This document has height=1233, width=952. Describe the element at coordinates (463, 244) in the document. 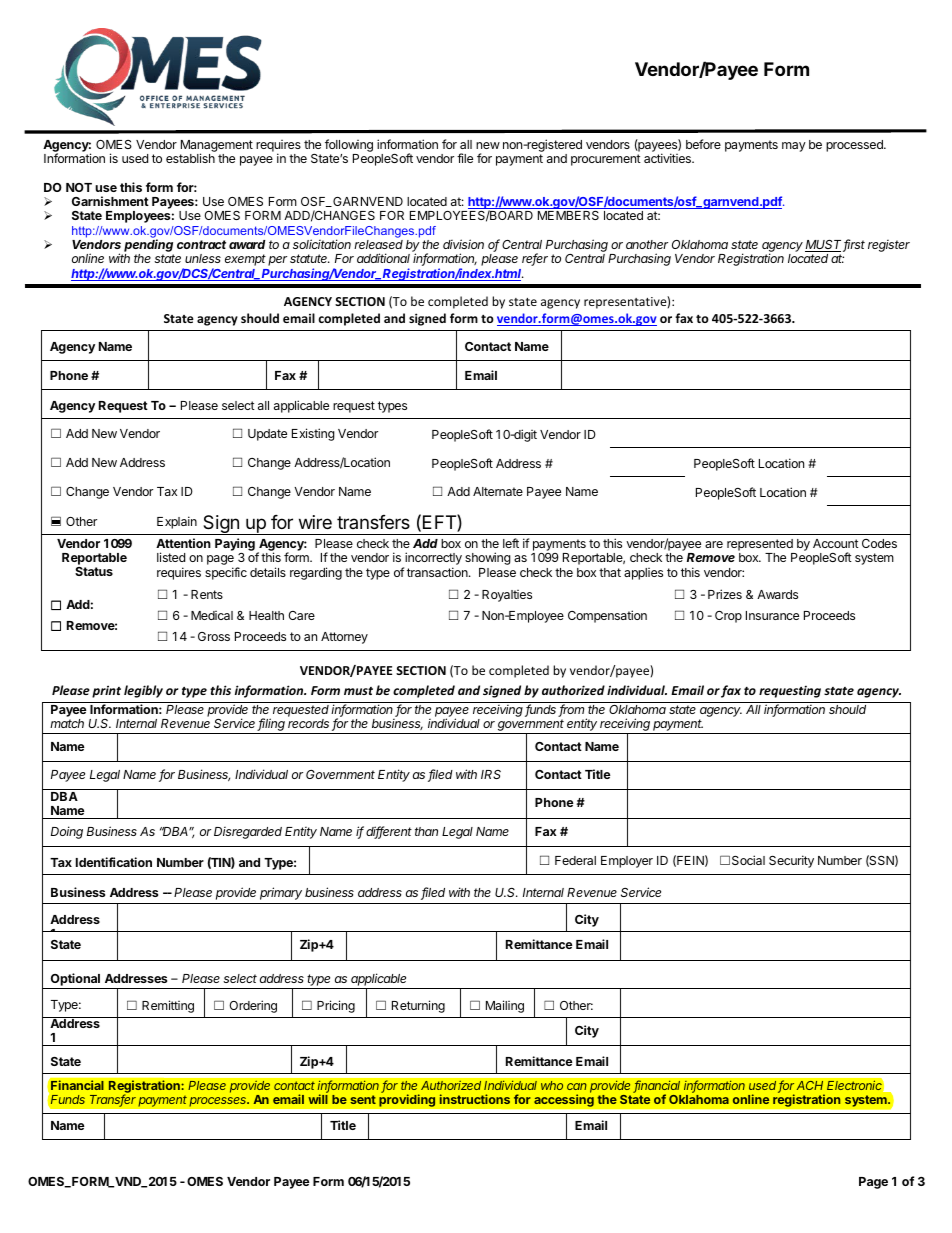

I see `division` at that location.
